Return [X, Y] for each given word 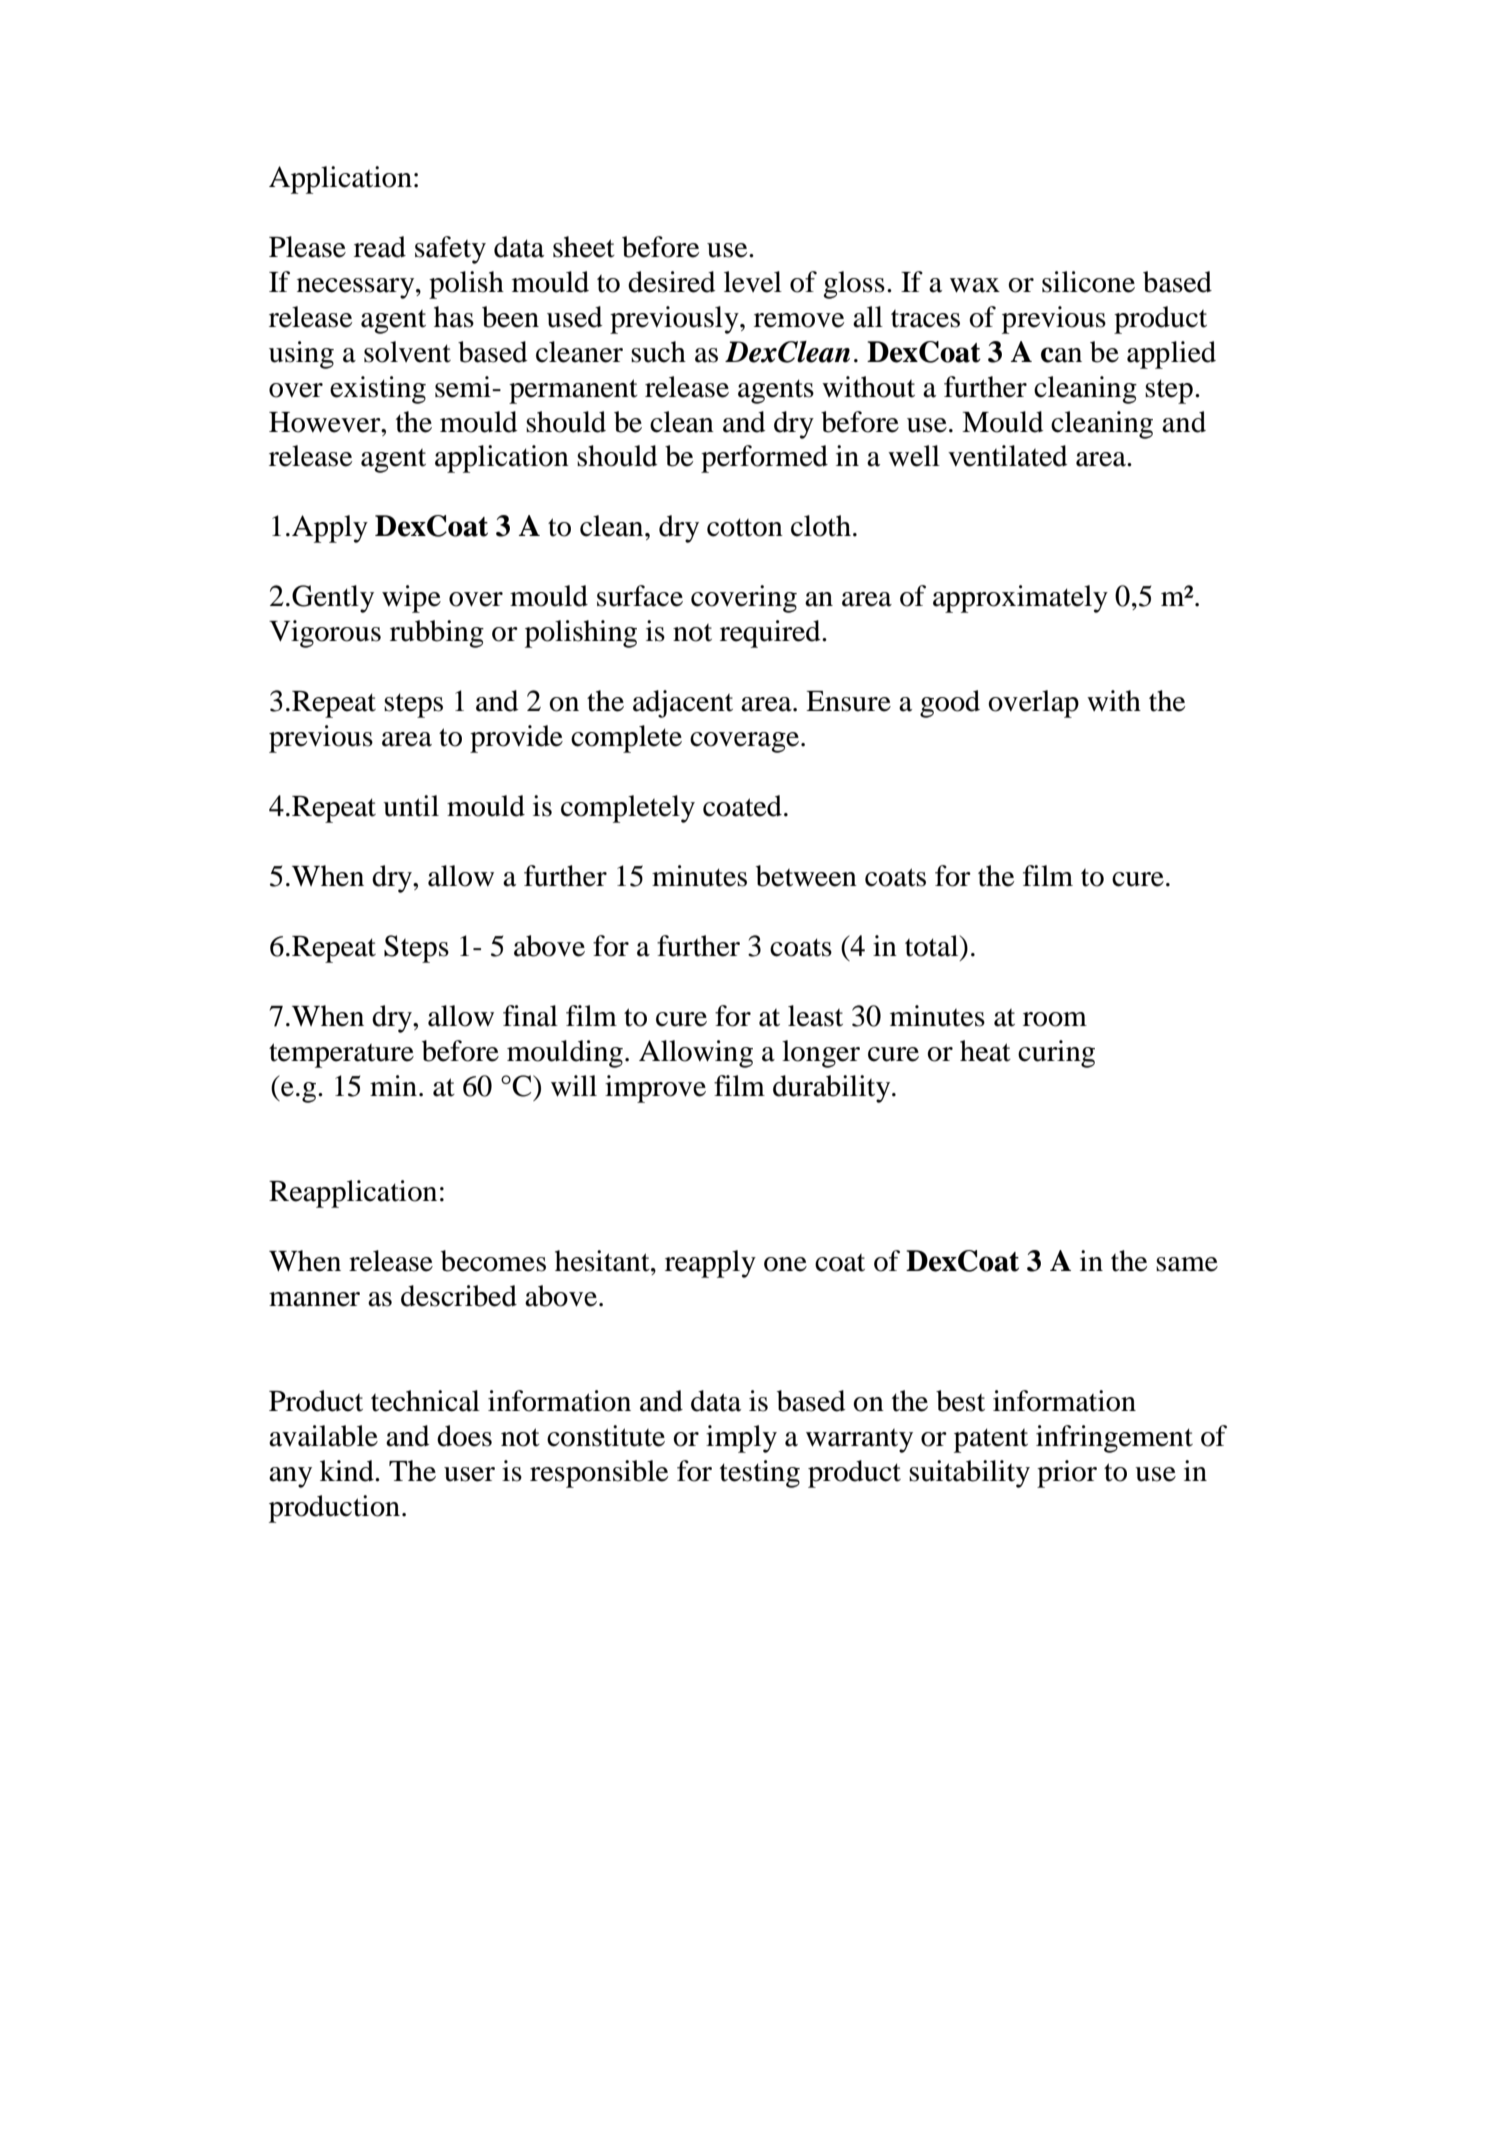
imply [741, 1439]
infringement [1114, 1439]
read [380, 247]
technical [425, 1401]
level [753, 282]
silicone [1088, 282]
